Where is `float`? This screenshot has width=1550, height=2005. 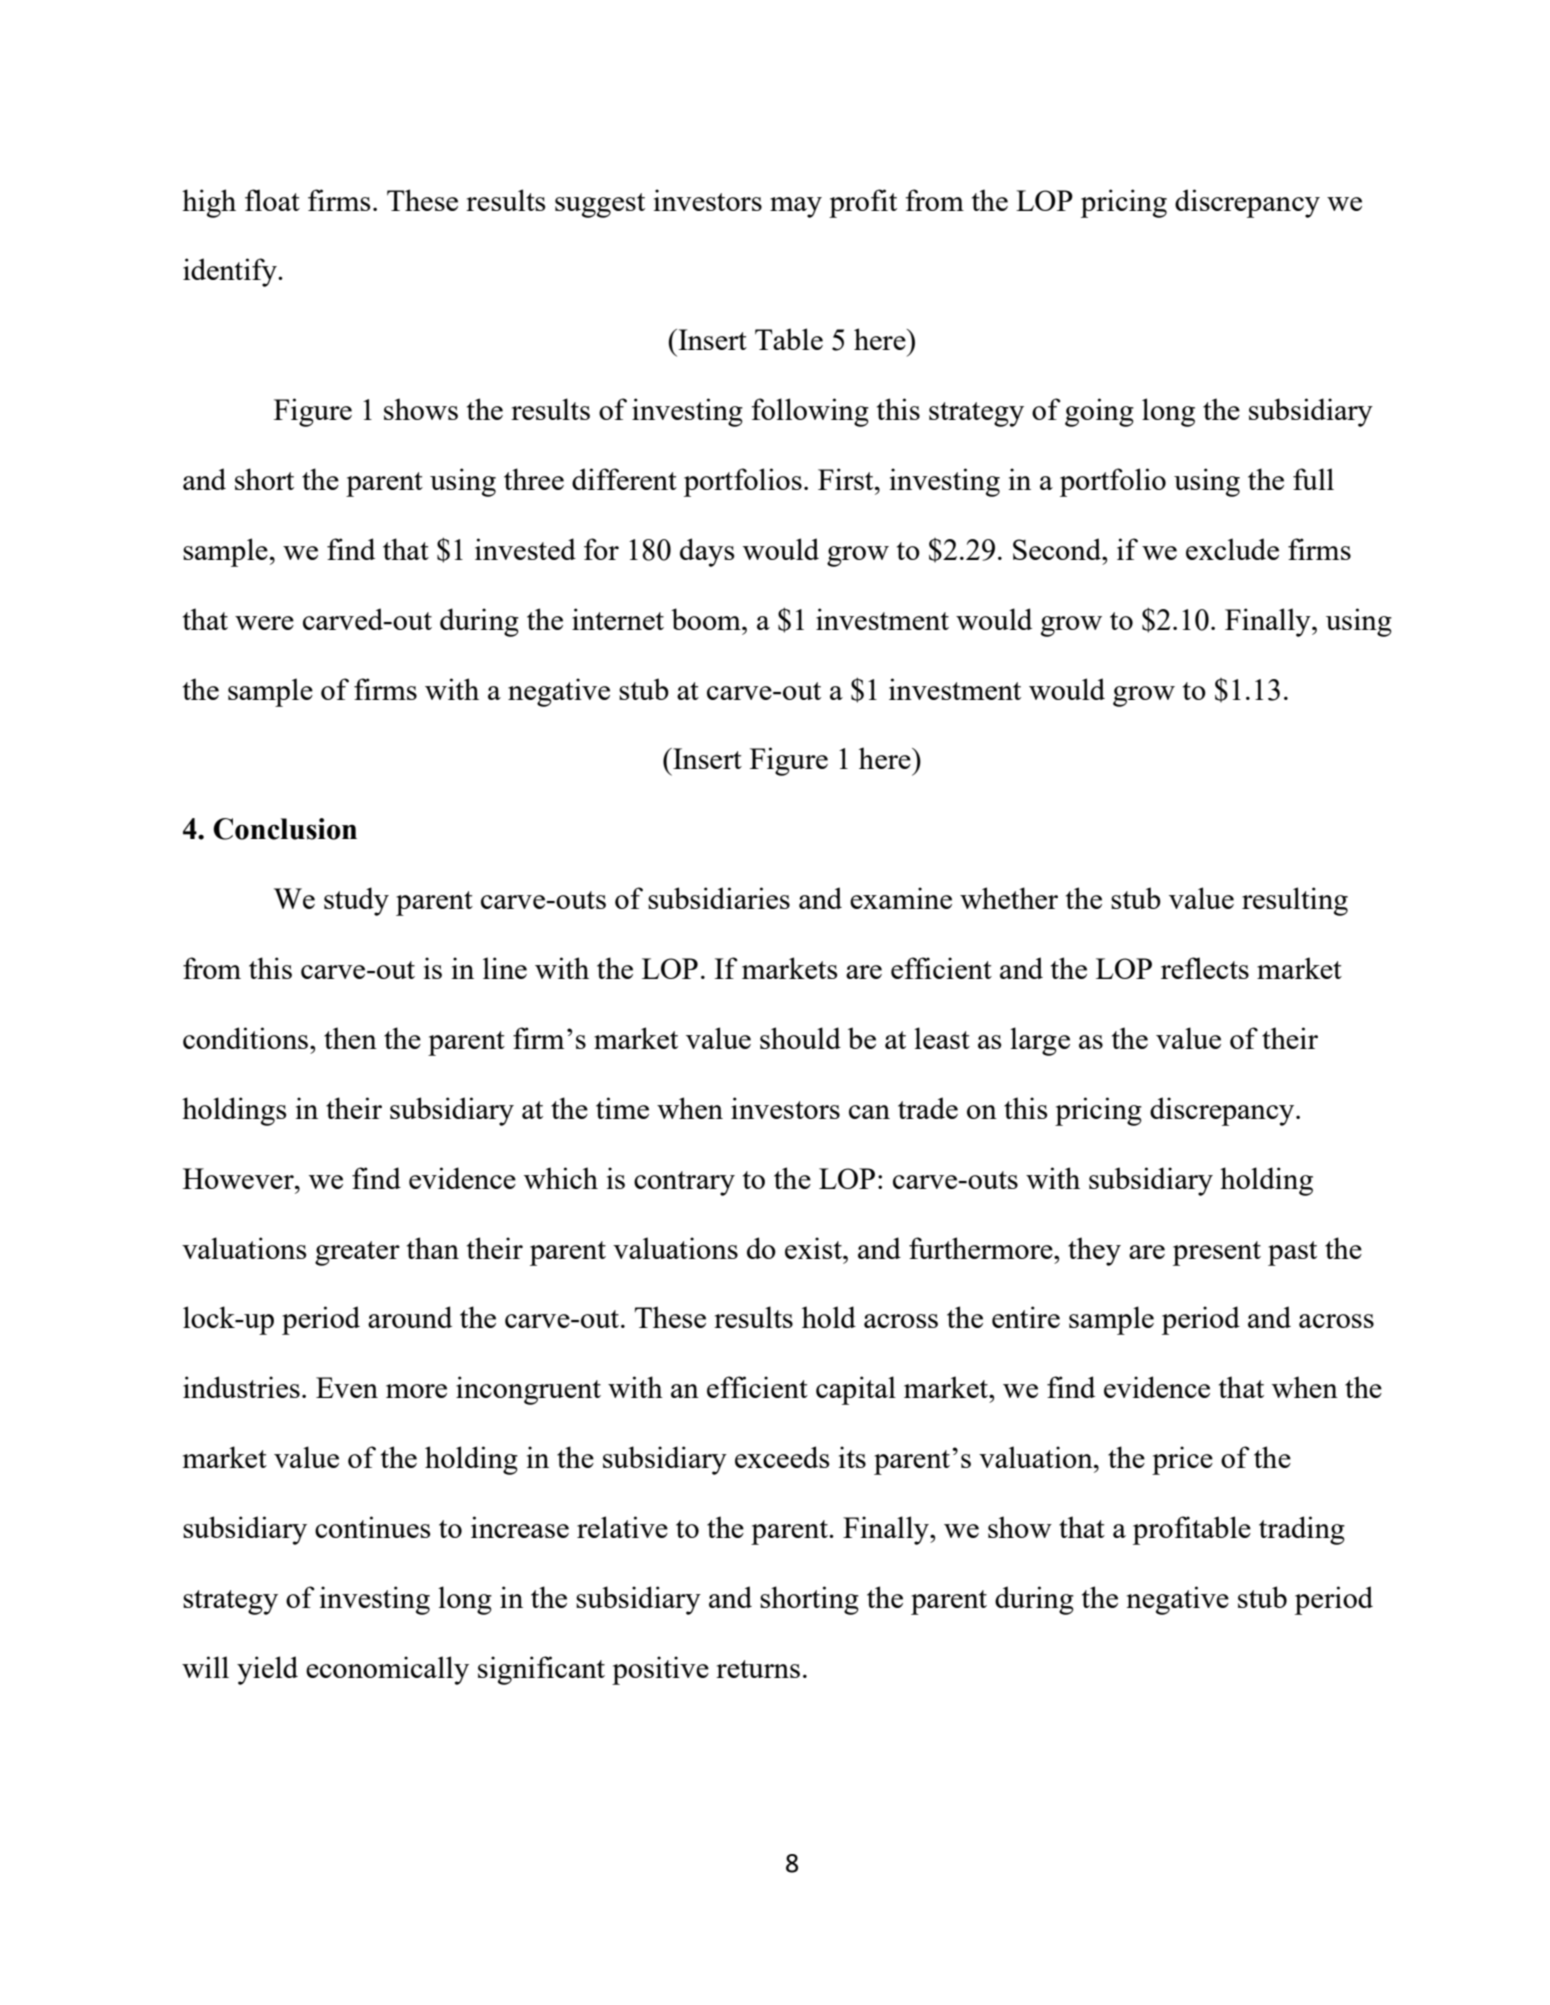
float is located at coordinates (272, 200).
